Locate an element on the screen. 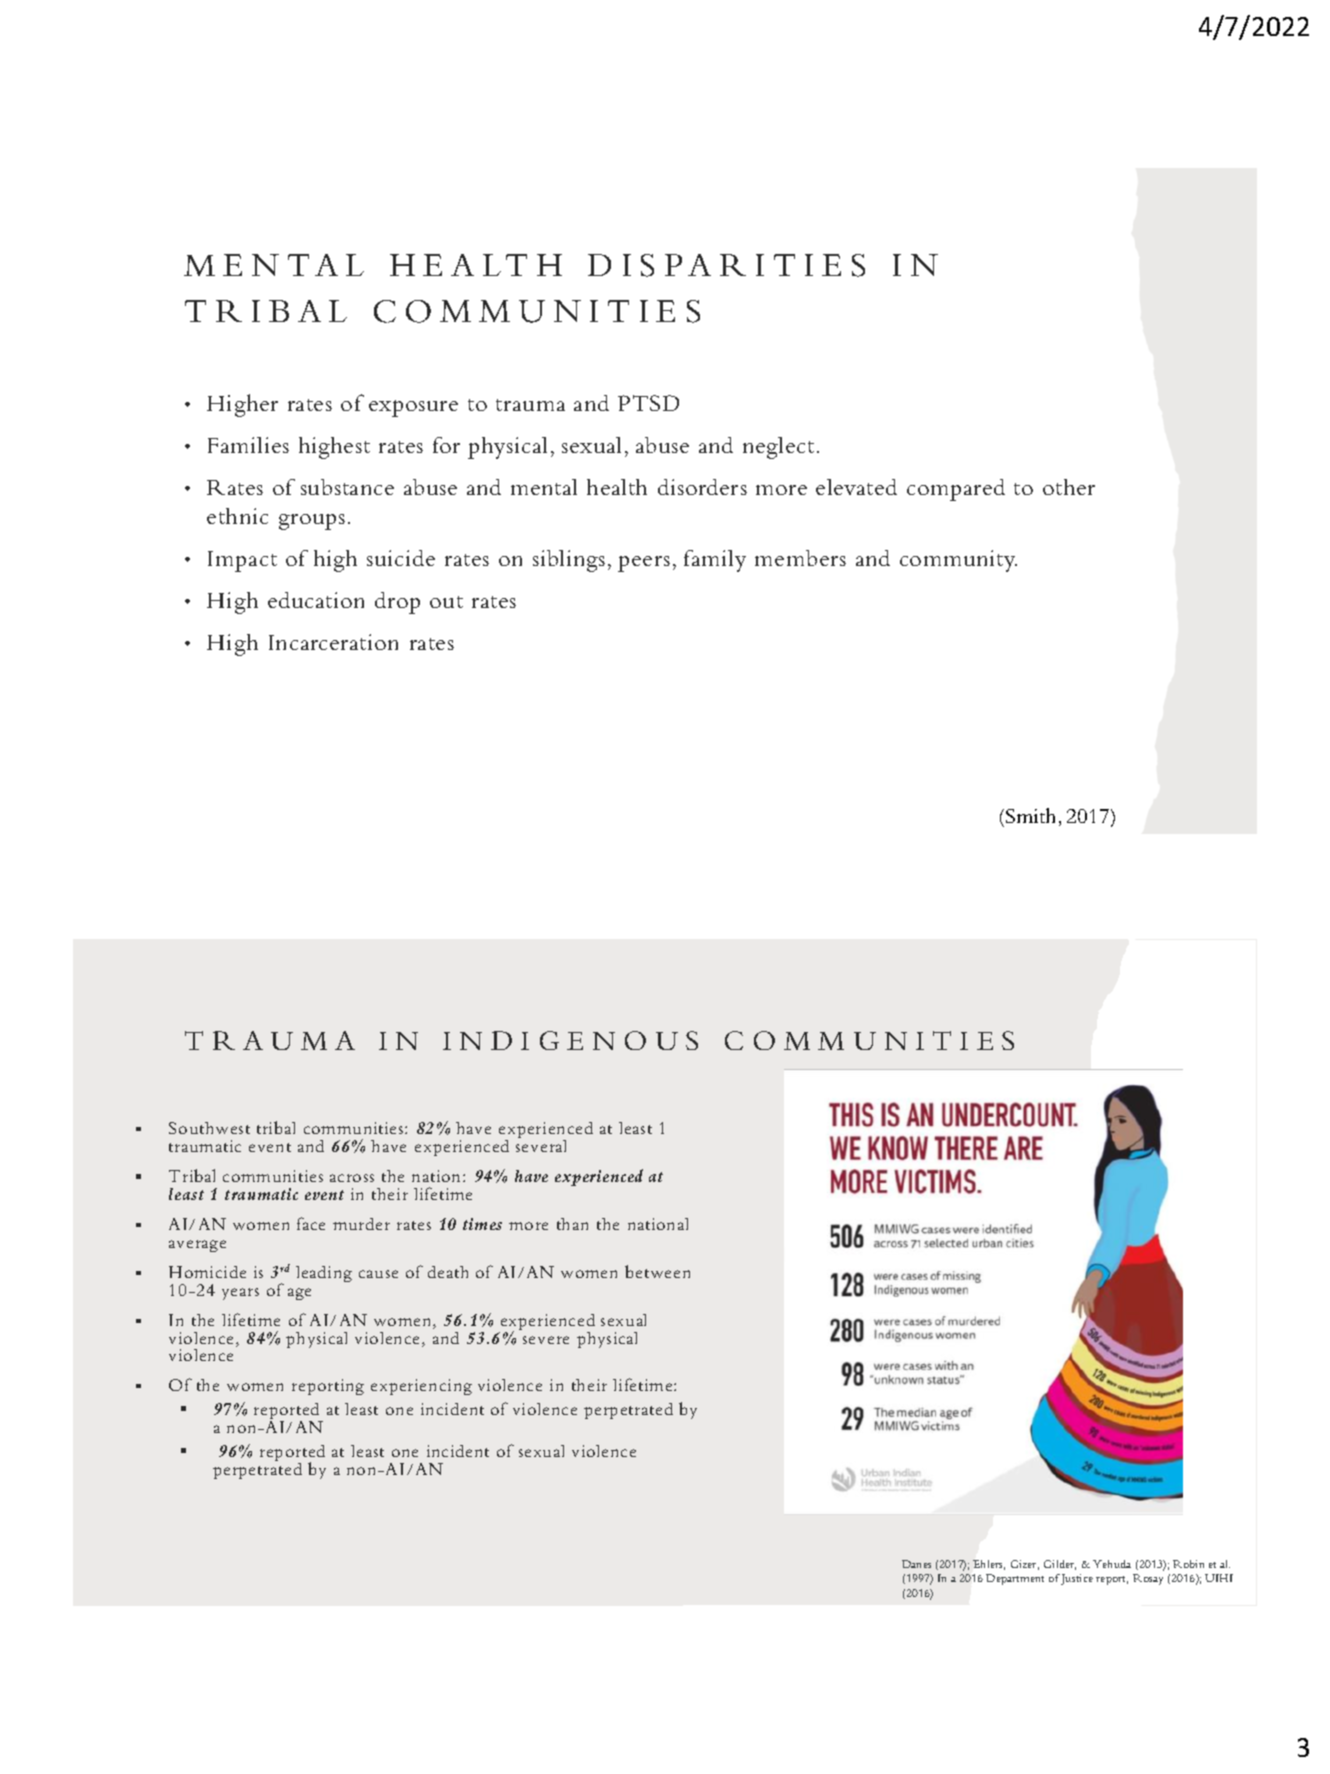  Families is located at coordinates (248, 445).
